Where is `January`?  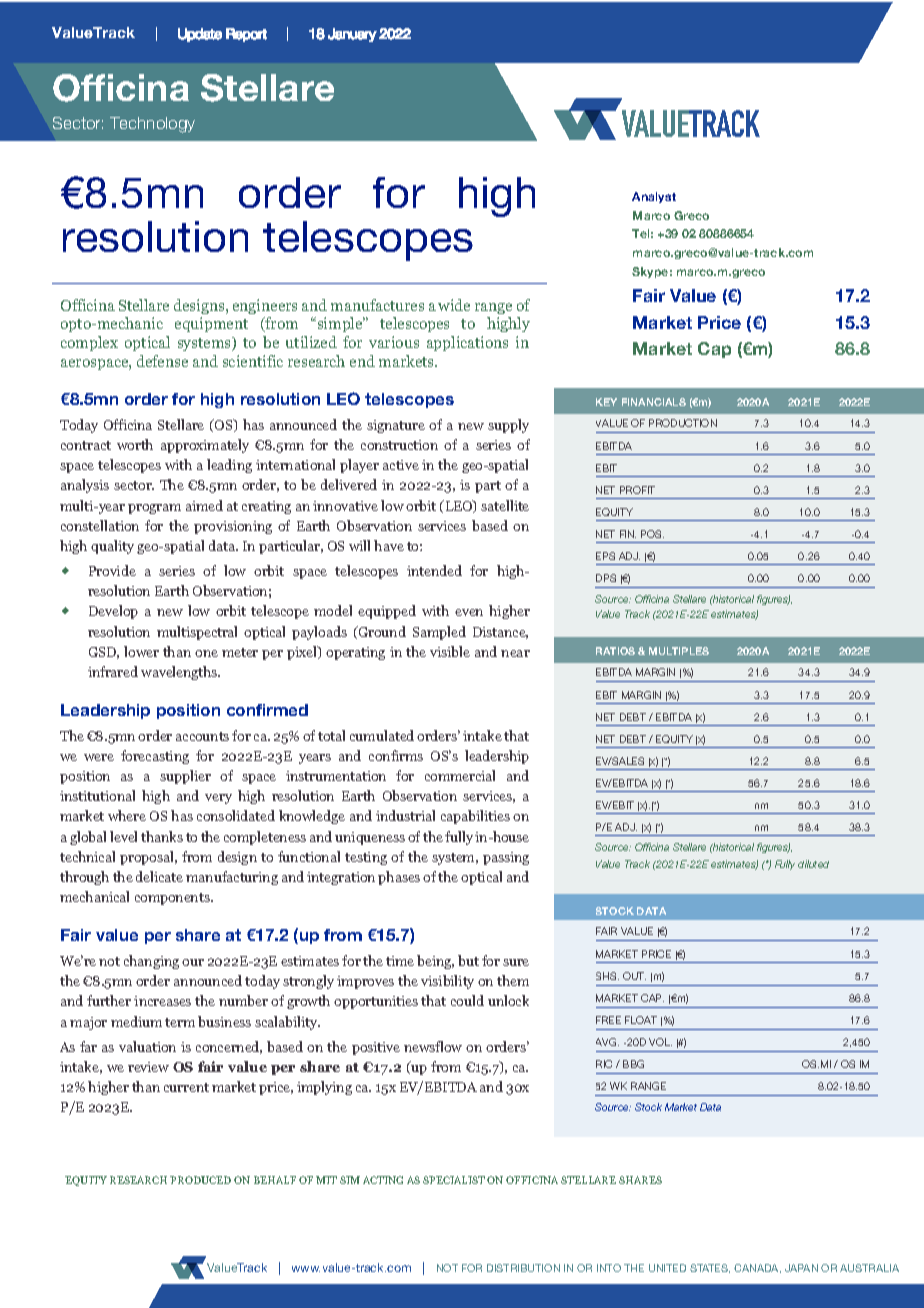
January is located at coordinates (352, 35).
